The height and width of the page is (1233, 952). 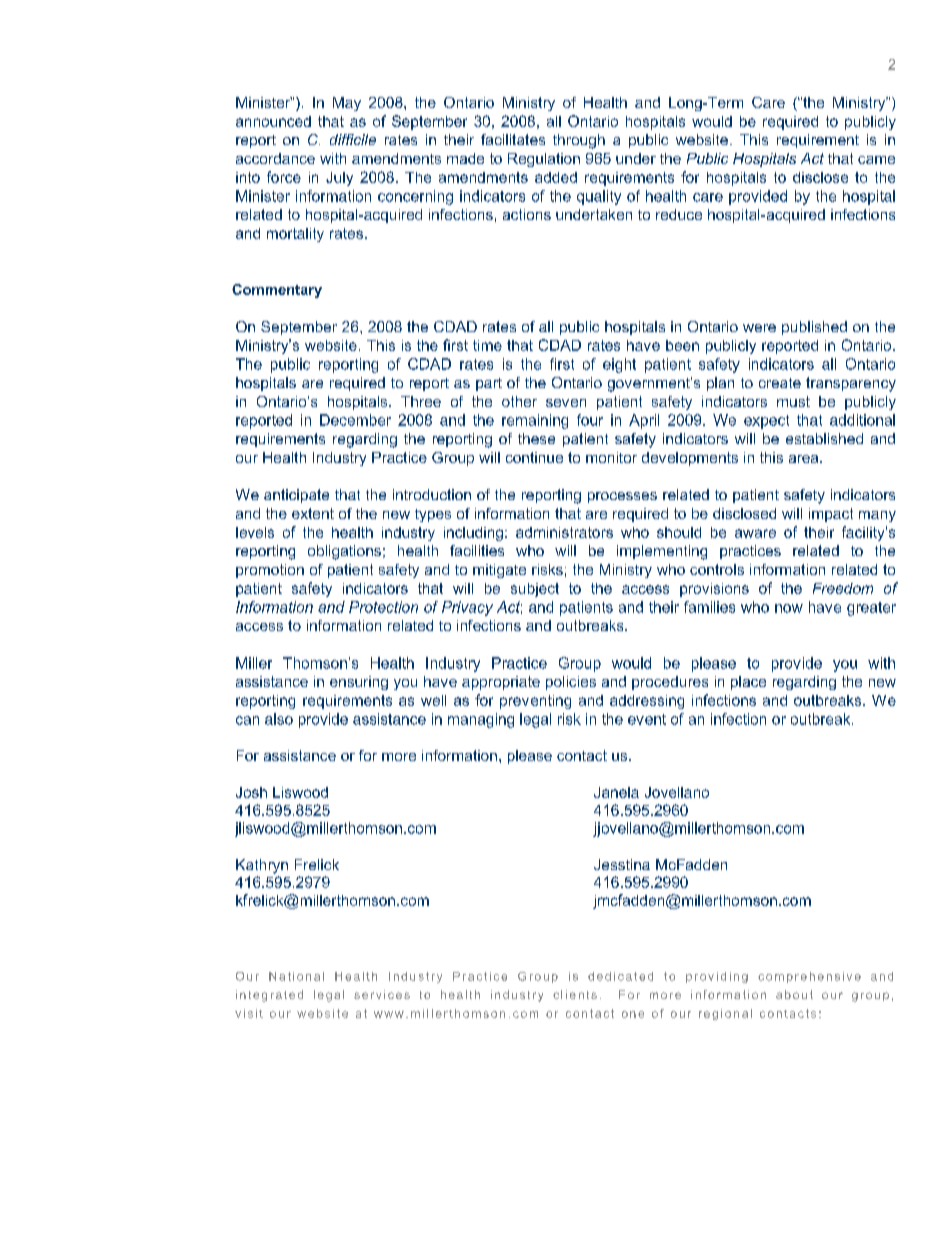 What do you see at coordinates (876, 160) in the page?
I see `came` at bounding box center [876, 160].
